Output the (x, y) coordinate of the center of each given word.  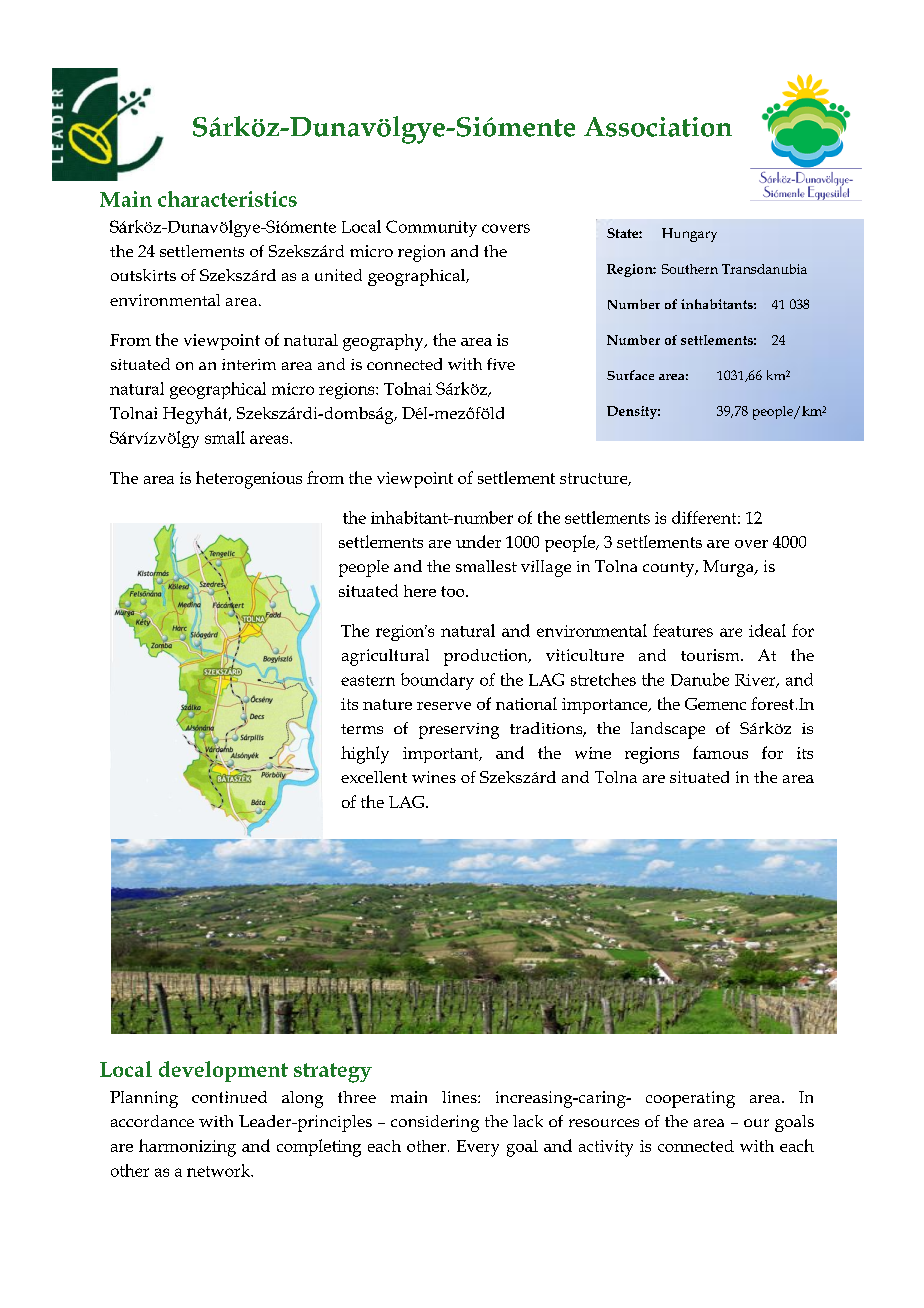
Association (658, 127)
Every (478, 1148)
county (670, 569)
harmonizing (187, 1148)
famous (720, 752)
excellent (374, 777)
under (478, 541)
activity (606, 1148)
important (442, 755)
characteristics (227, 199)
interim (249, 364)
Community (431, 228)
